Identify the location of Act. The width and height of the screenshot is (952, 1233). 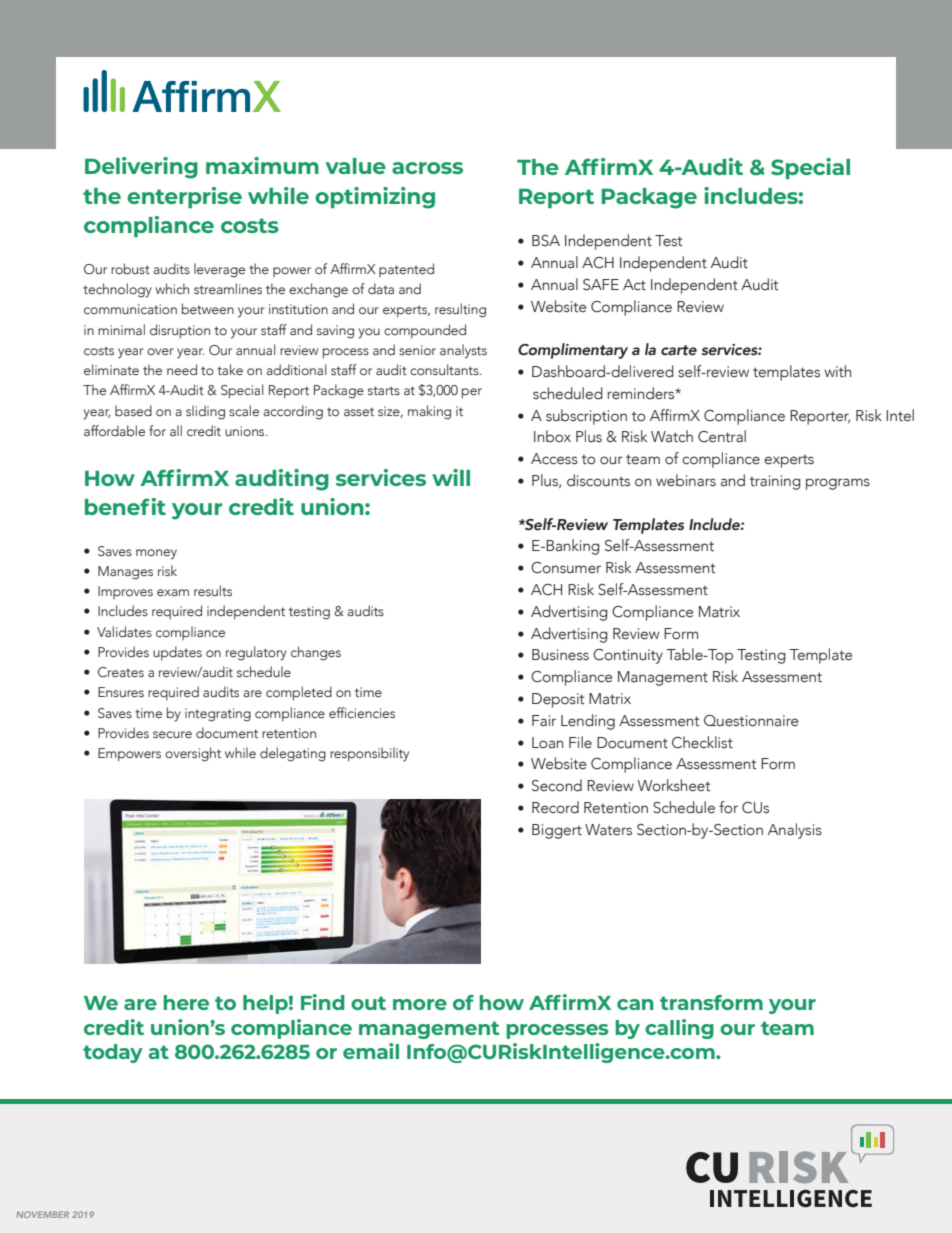
(634, 285).
